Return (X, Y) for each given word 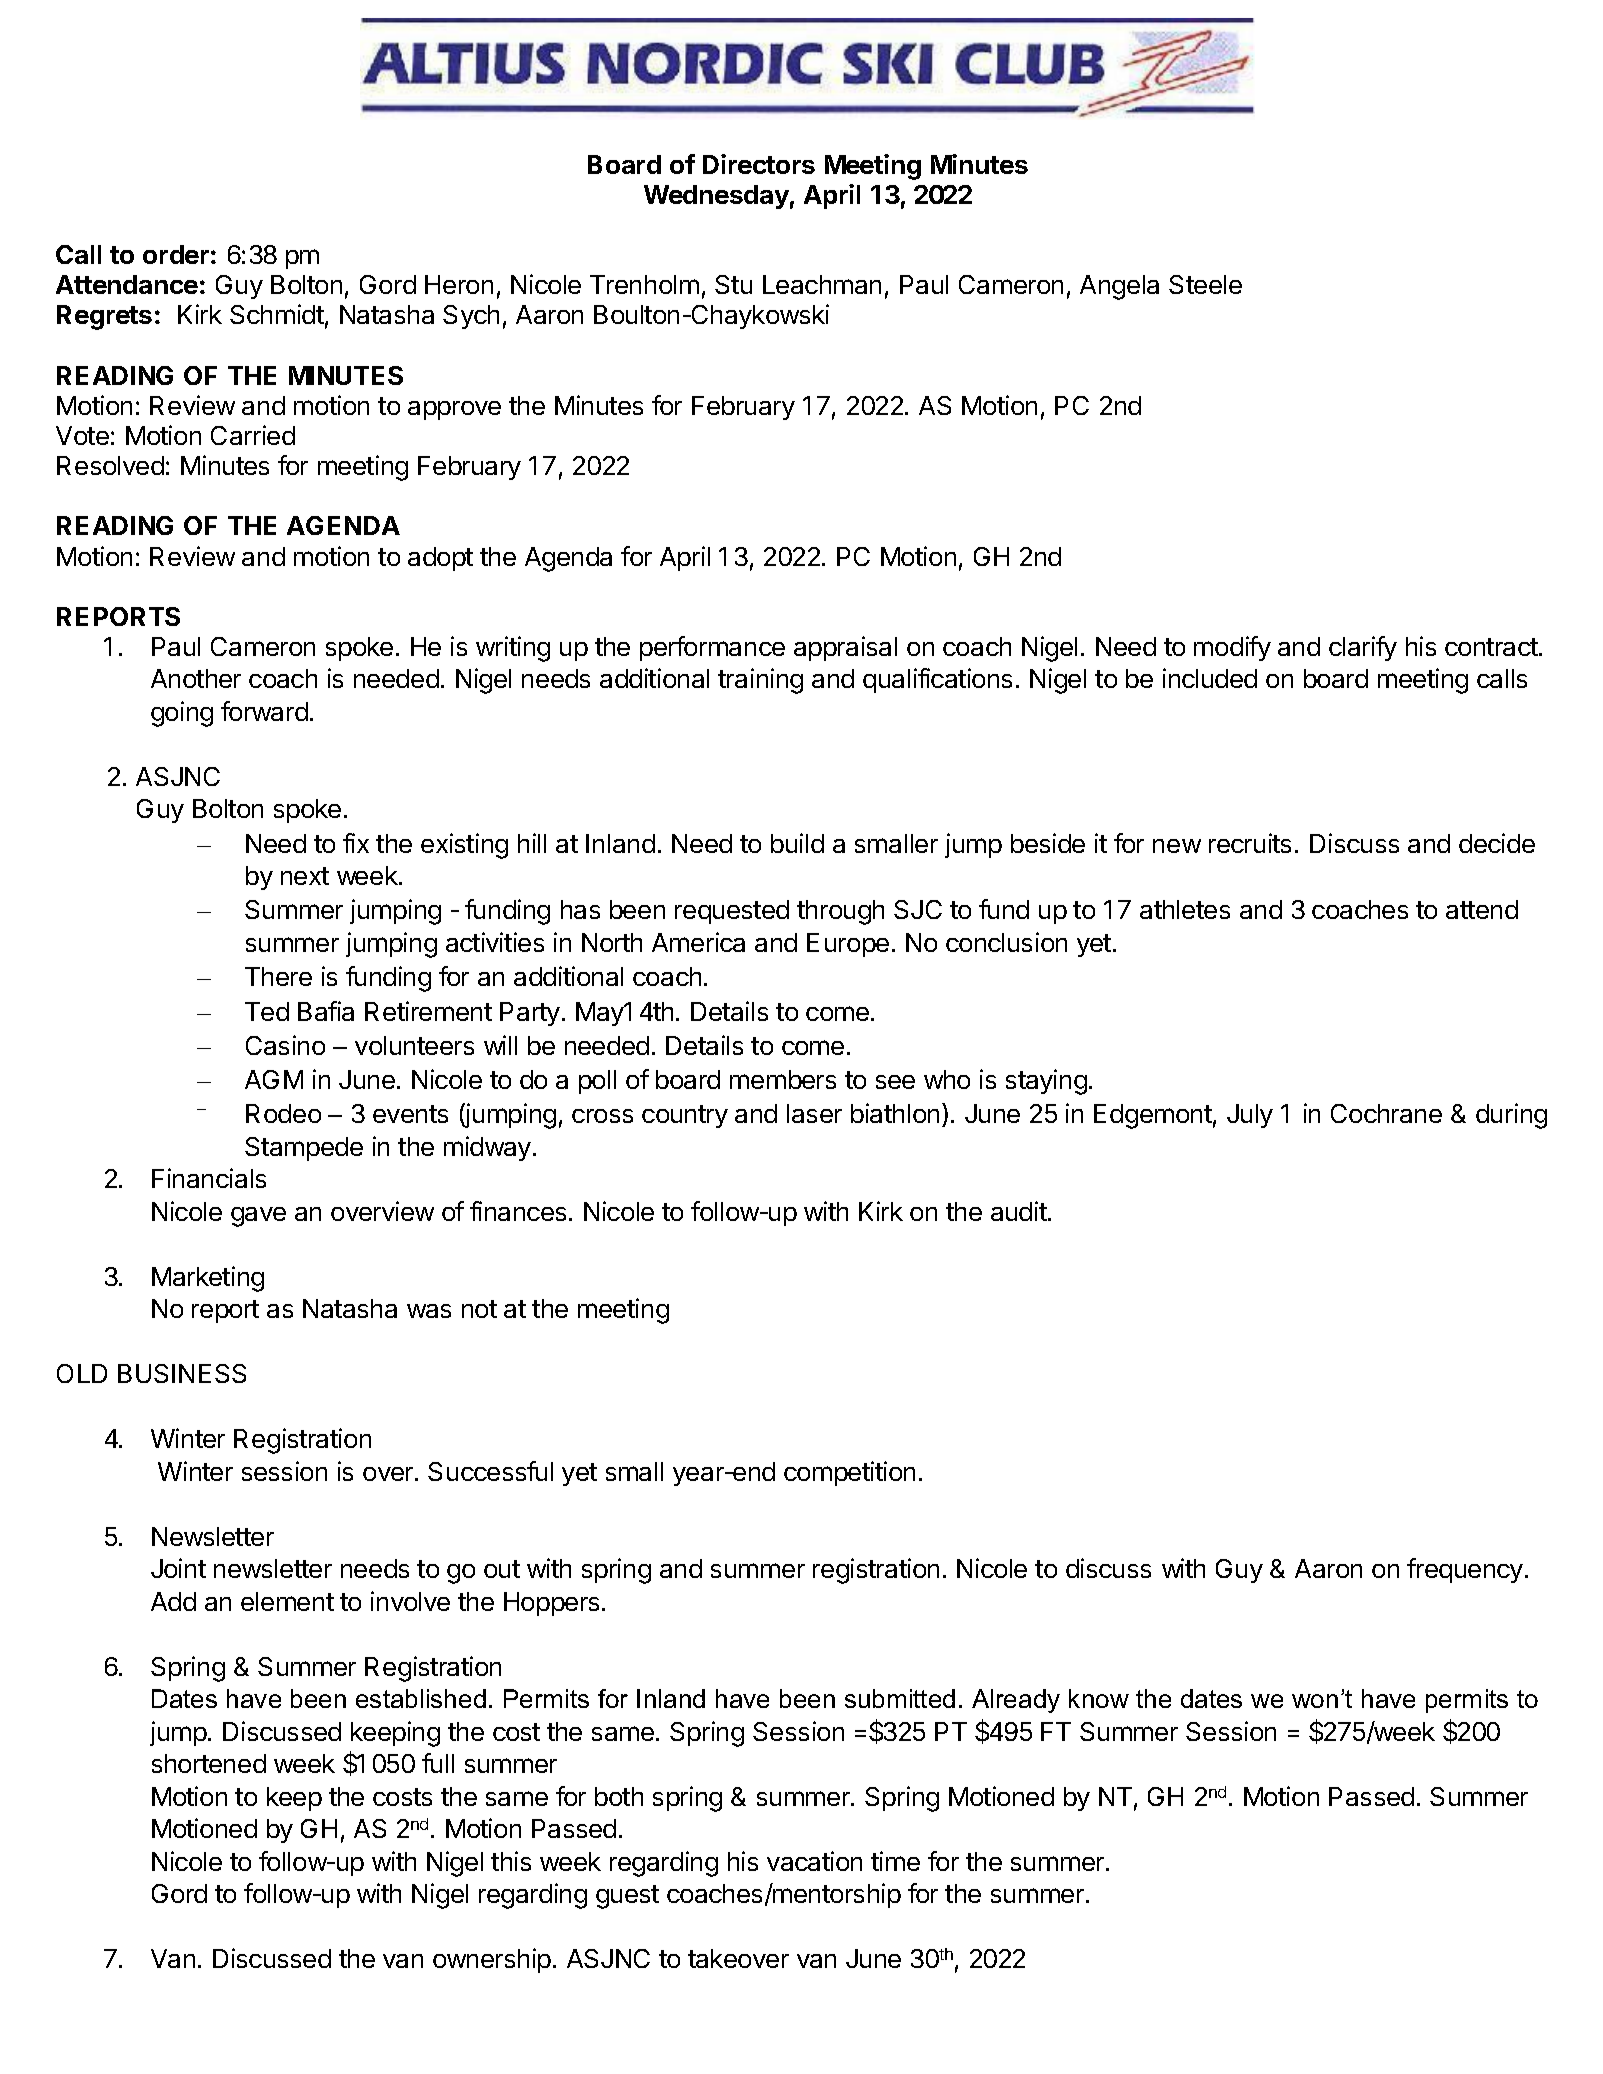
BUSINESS (182, 1373)
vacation (814, 1861)
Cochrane (1386, 1113)
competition (849, 1473)
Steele (1205, 284)
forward (264, 711)
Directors (759, 164)
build (797, 843)
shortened (209, 1763)
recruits (1250, 843)
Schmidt (277, 314)
